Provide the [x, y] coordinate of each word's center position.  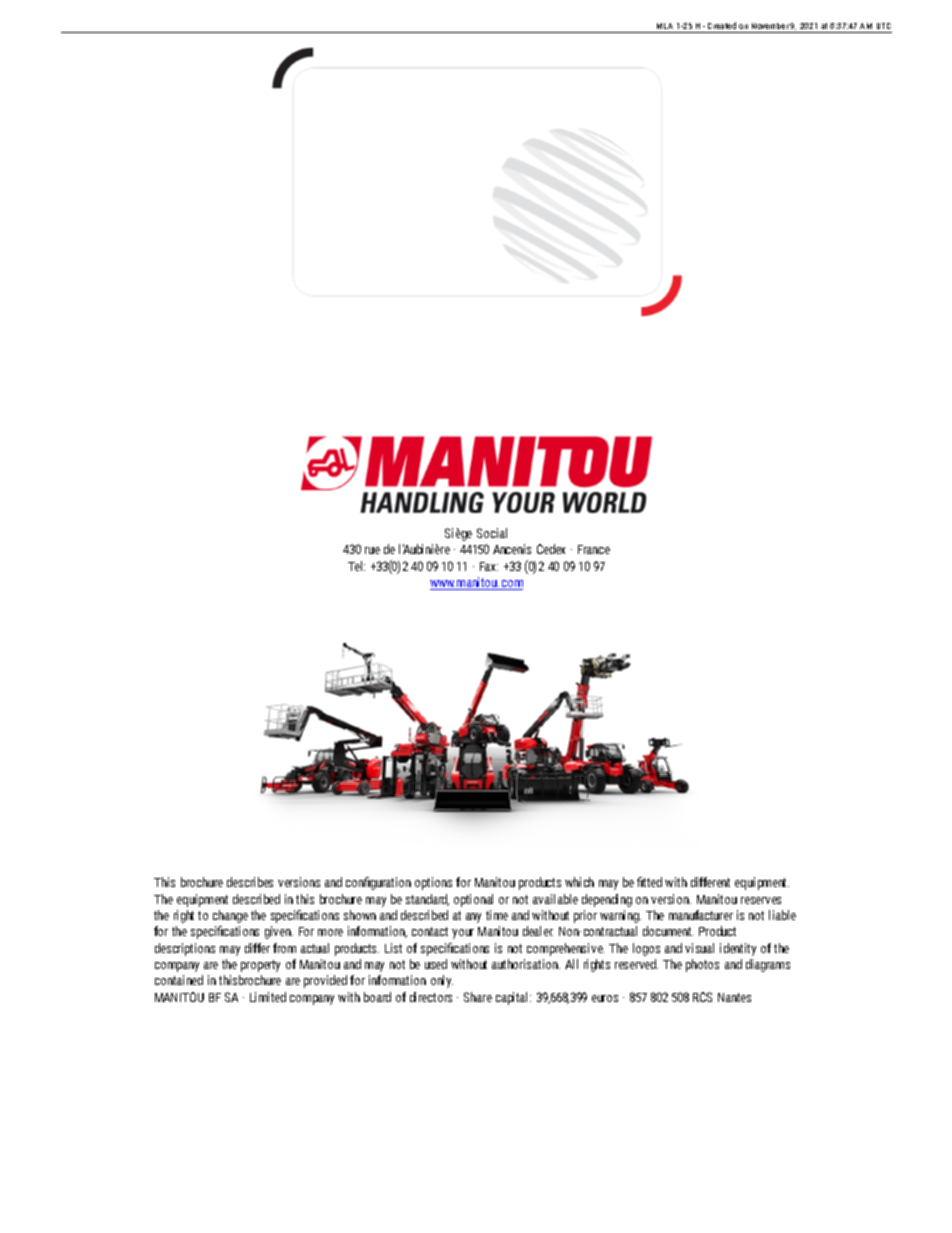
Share [478, 997]
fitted [649, 882]
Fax [489, 566]
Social [492, 533]
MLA [665, 26]
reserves [761, 900]
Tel [356, 566]
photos [702, 965]
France [594, 549]
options [433, 883]
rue [372, 550]
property [260, 966]
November [769, 28]
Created [722, 27]
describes [250, 882]
